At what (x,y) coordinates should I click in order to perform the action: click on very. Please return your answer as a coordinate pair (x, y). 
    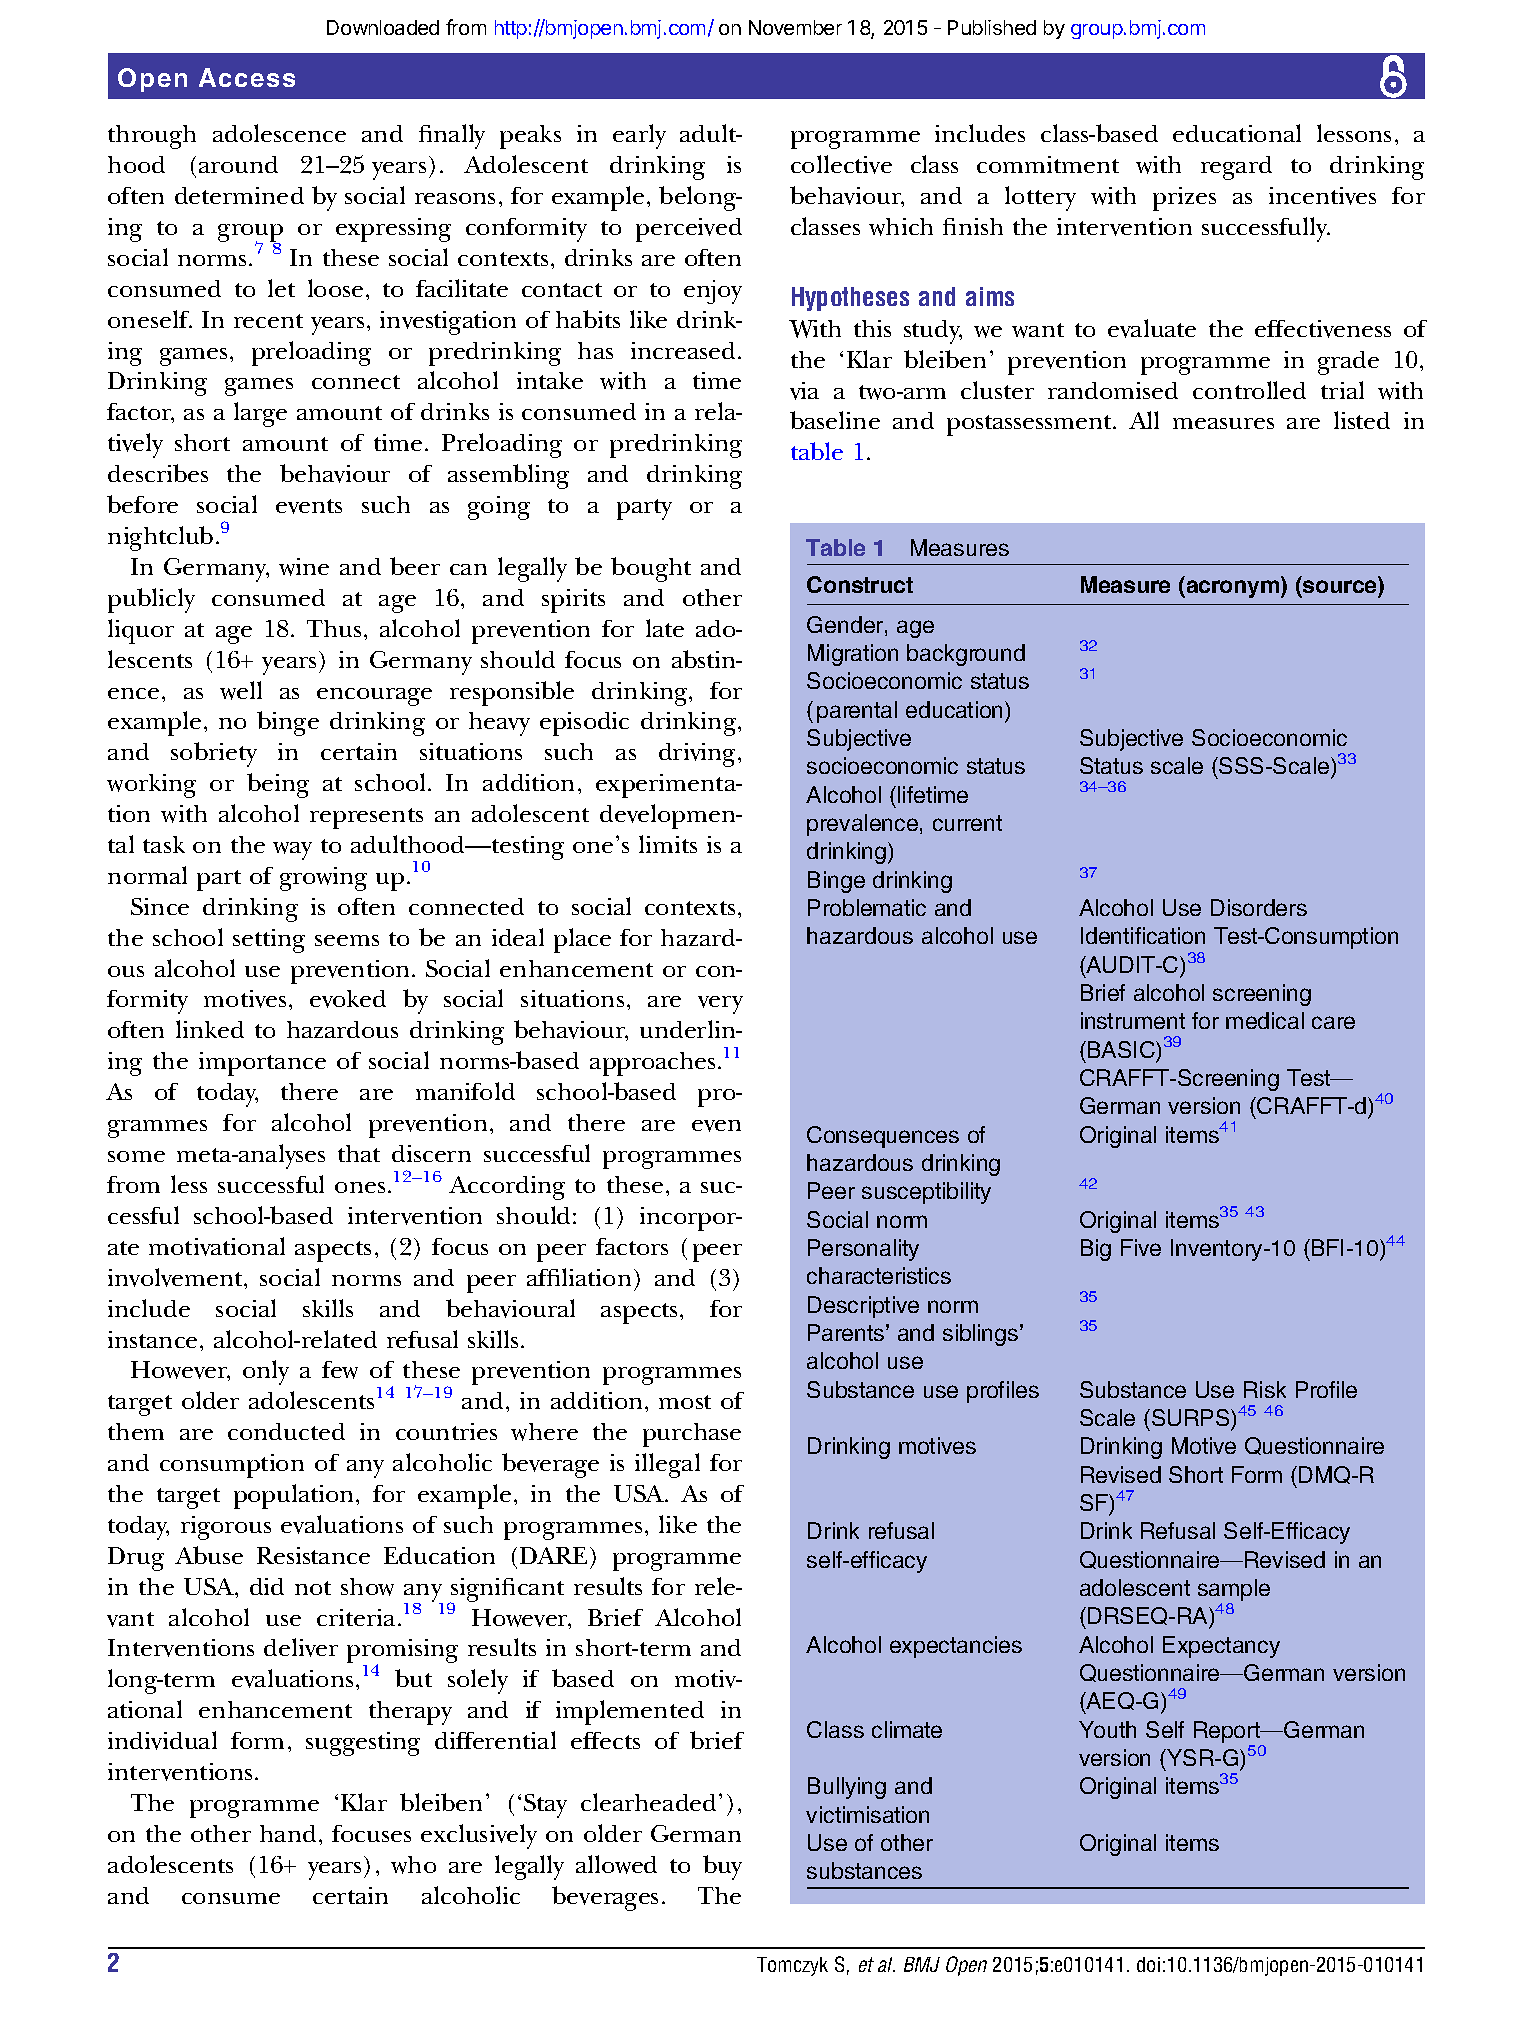
    Looking at the image, I should click on (720, 1005).
